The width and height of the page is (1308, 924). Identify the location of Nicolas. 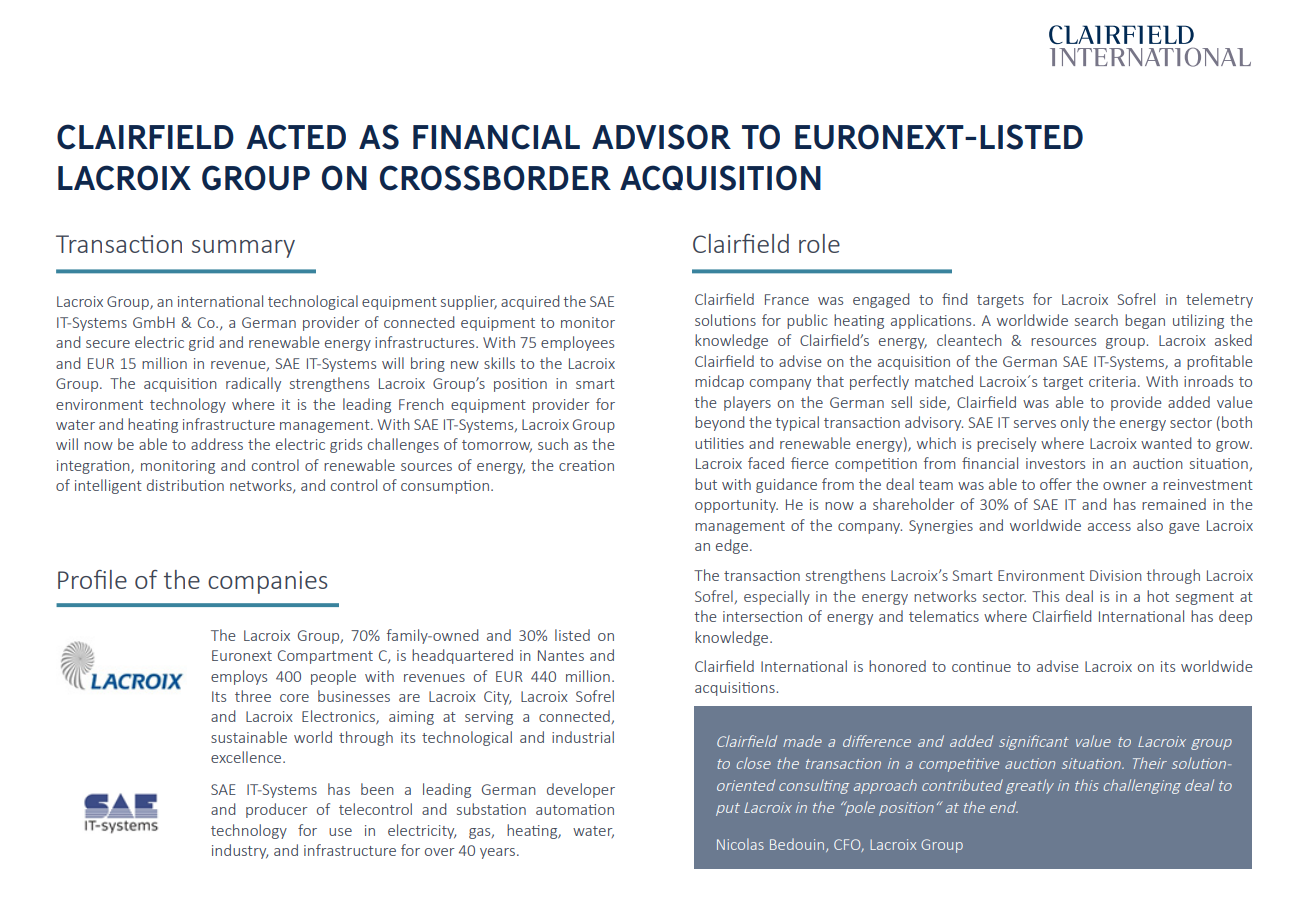
(740, 844).
